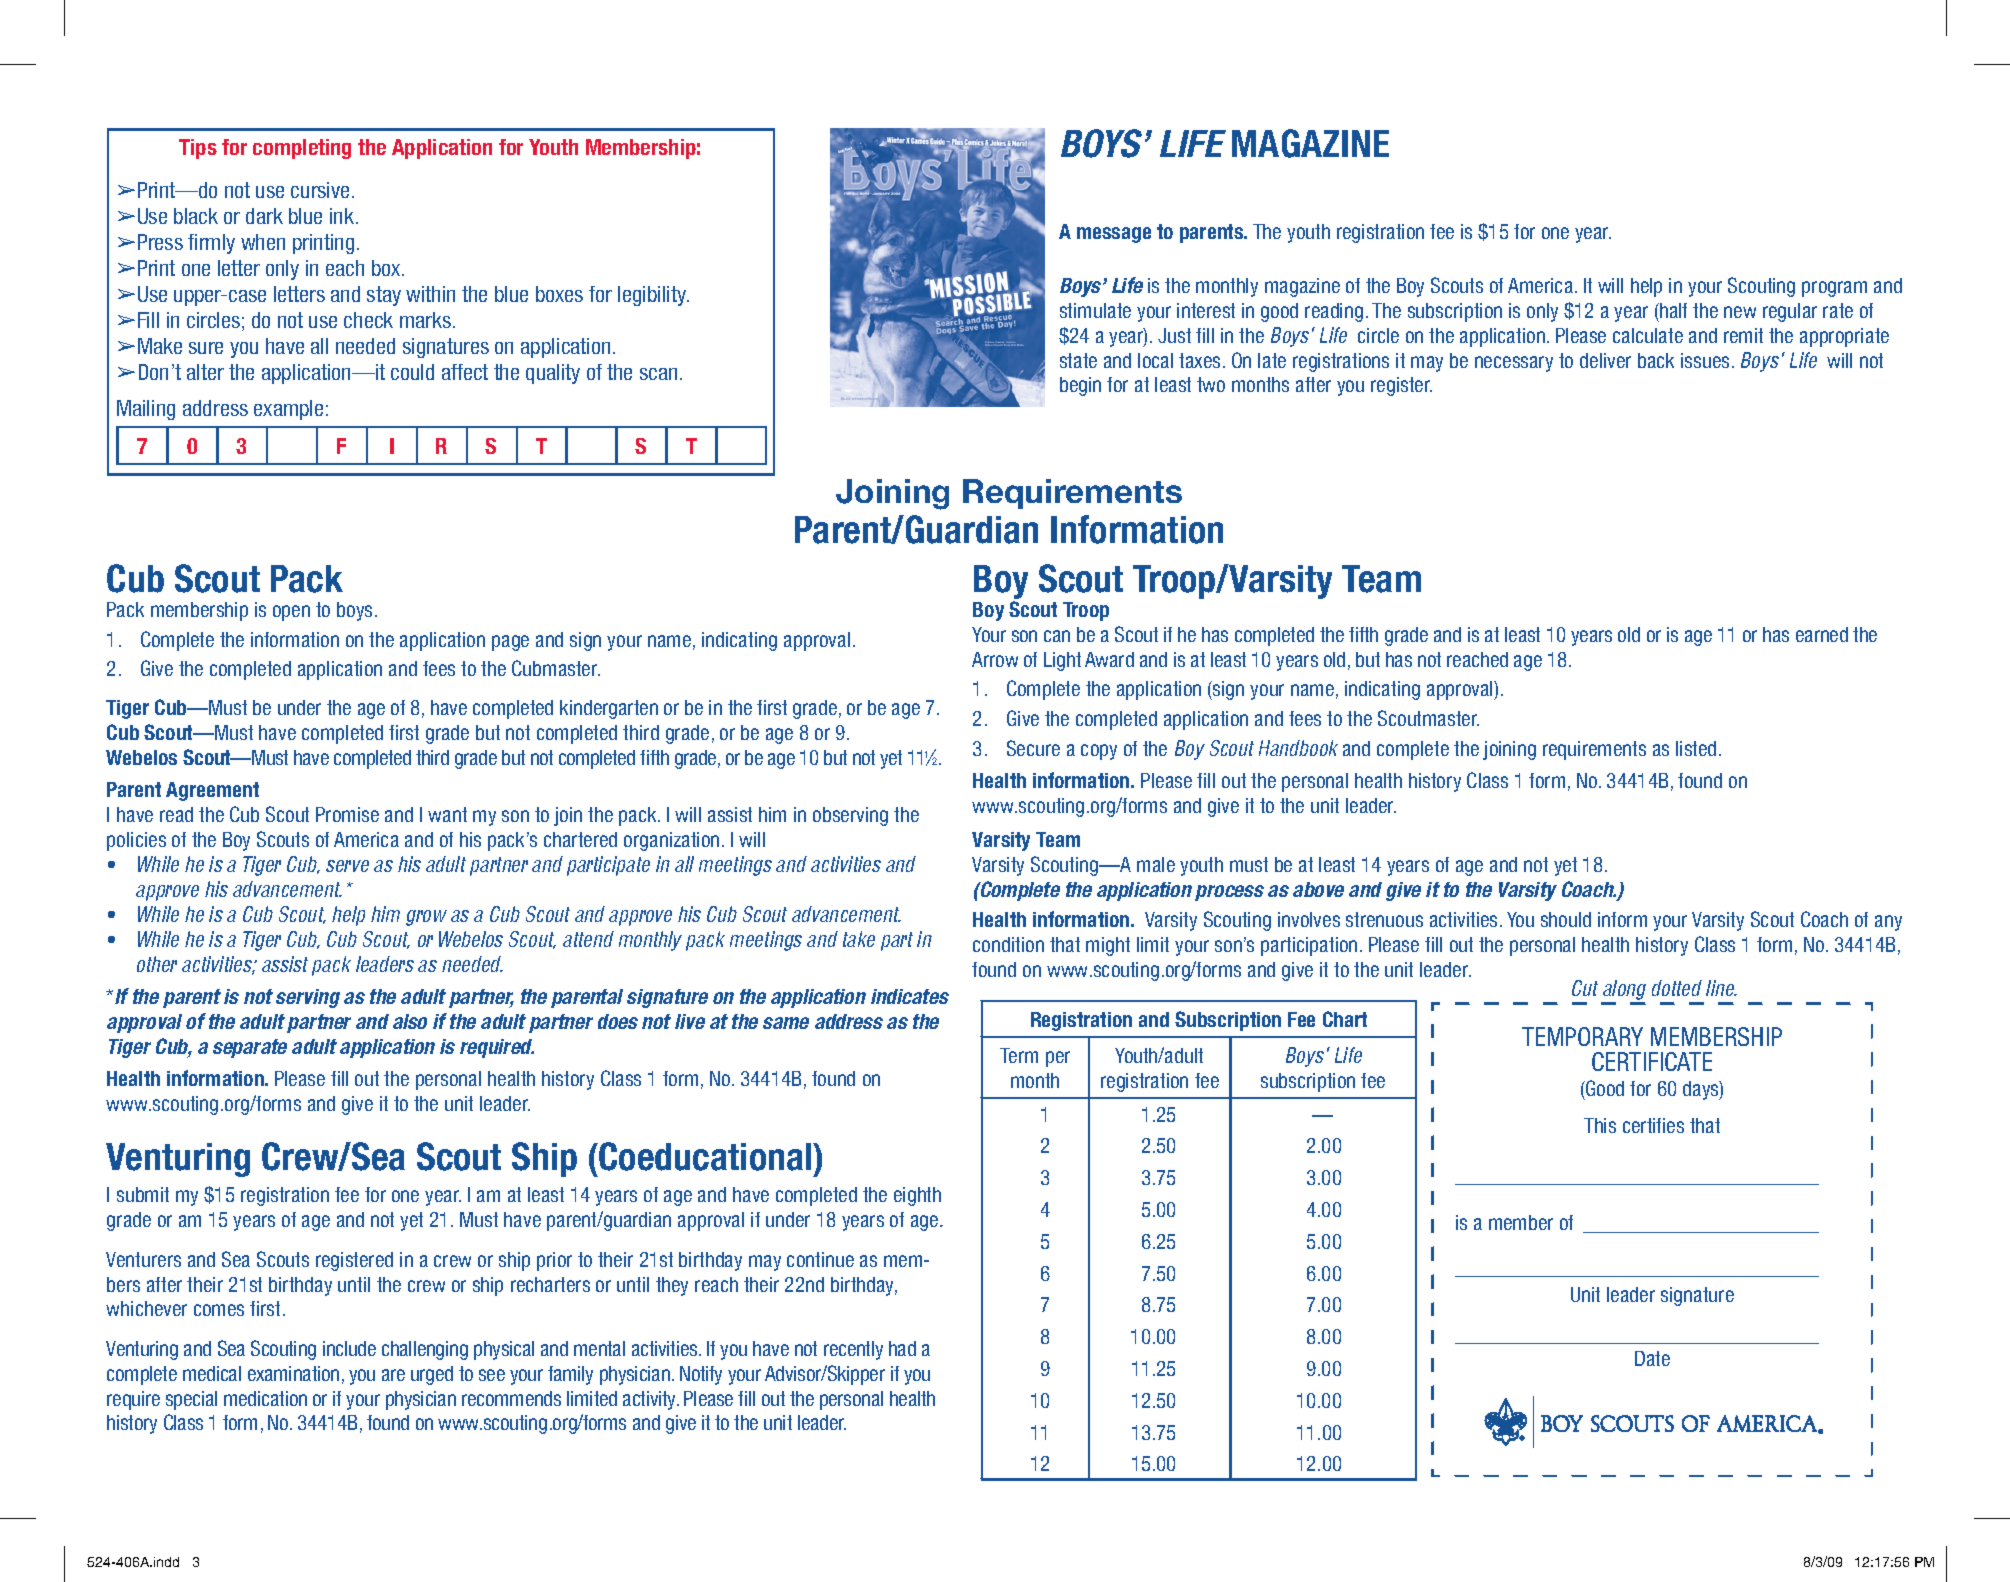 This screenshot has height=1582, width=2010. I want to click on cursive, so click(320, 190).
